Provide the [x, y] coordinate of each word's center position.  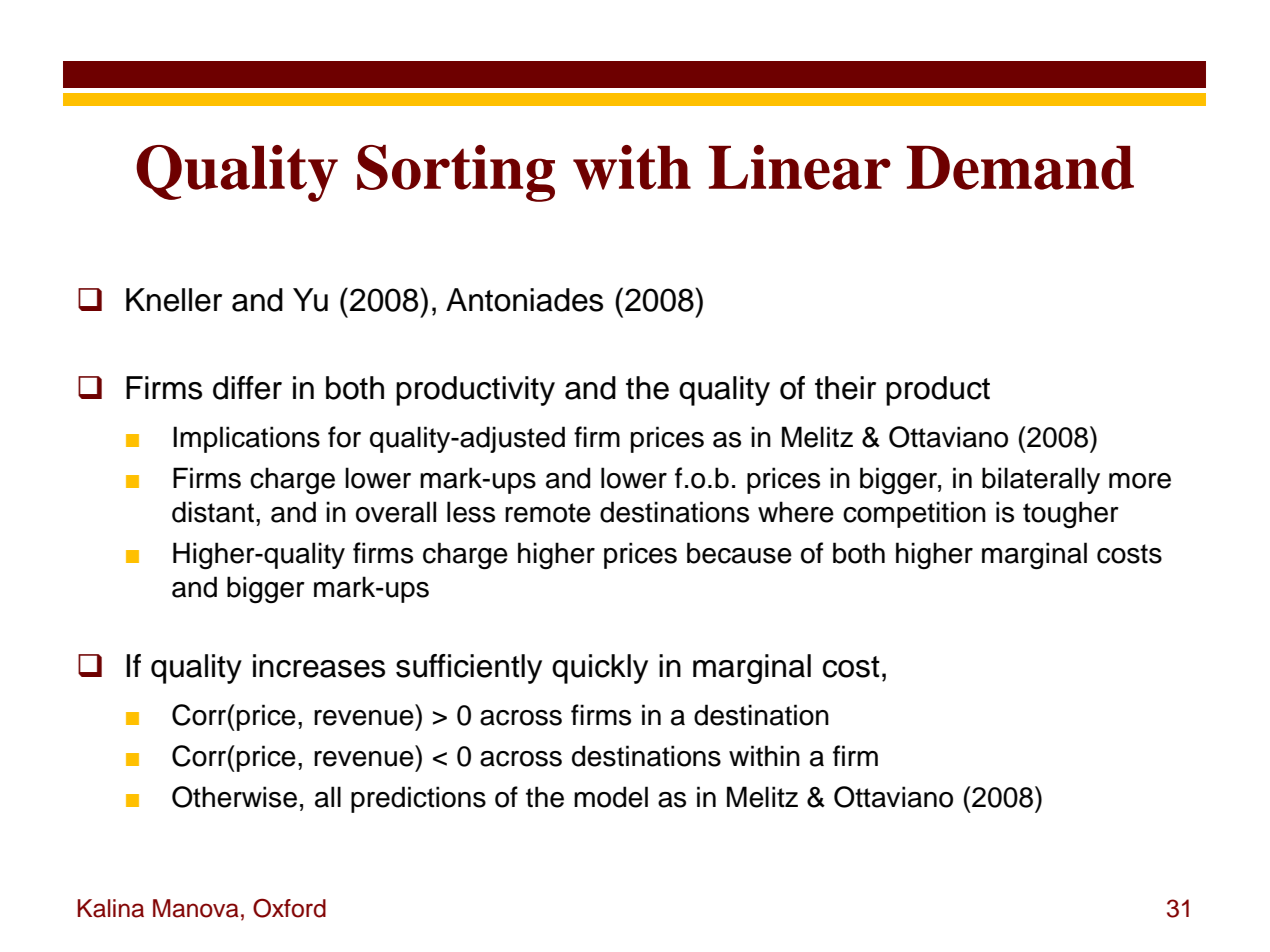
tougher [1071, 515]
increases [319, 666]
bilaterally [1041, 480]
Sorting [456, 173]
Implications [246, 439]
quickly [600, 669]
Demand [1020, 168]
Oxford [289, 908]
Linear [800, 167]
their [845, 388]
